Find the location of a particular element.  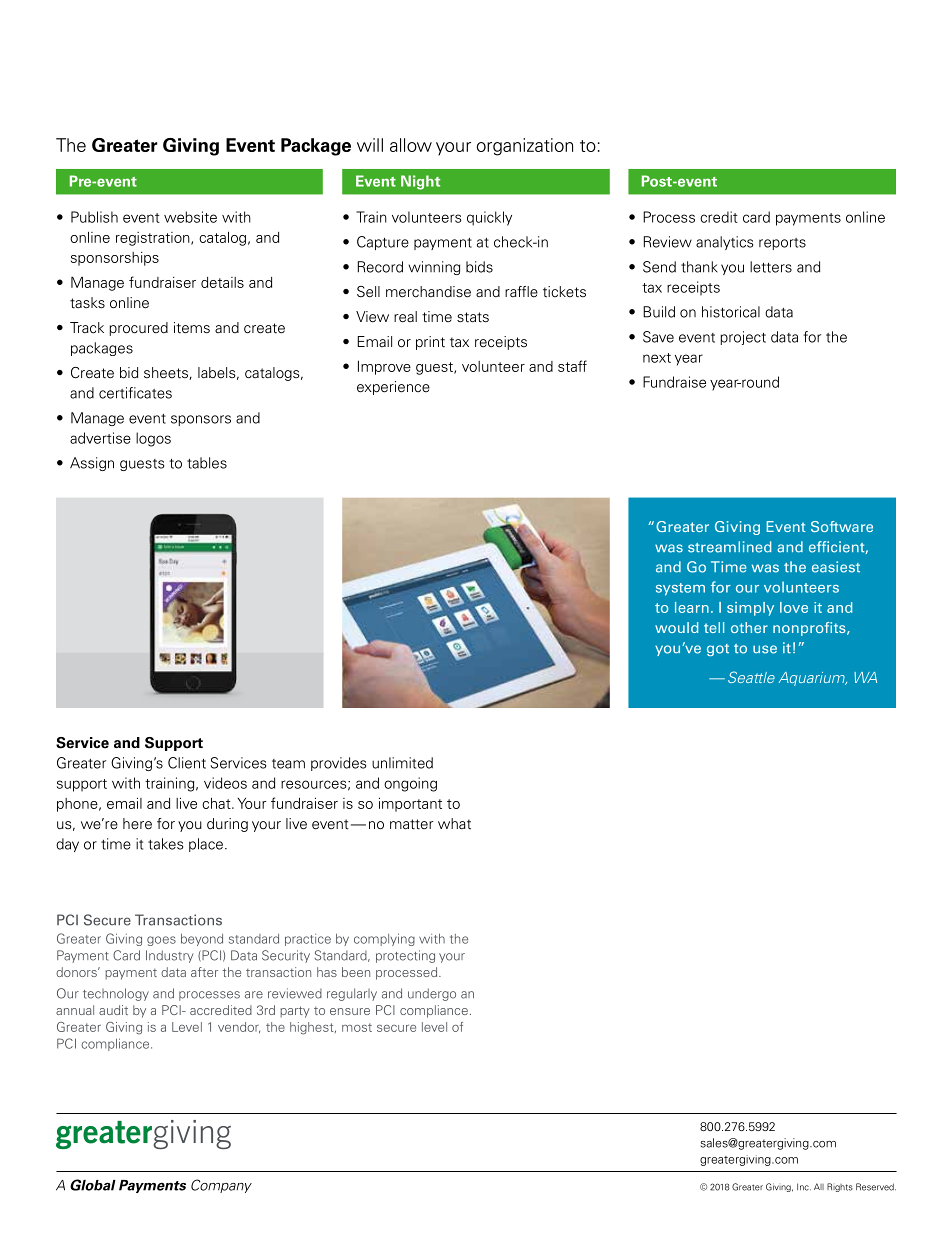

takes is located at coordinates (165, 844).
